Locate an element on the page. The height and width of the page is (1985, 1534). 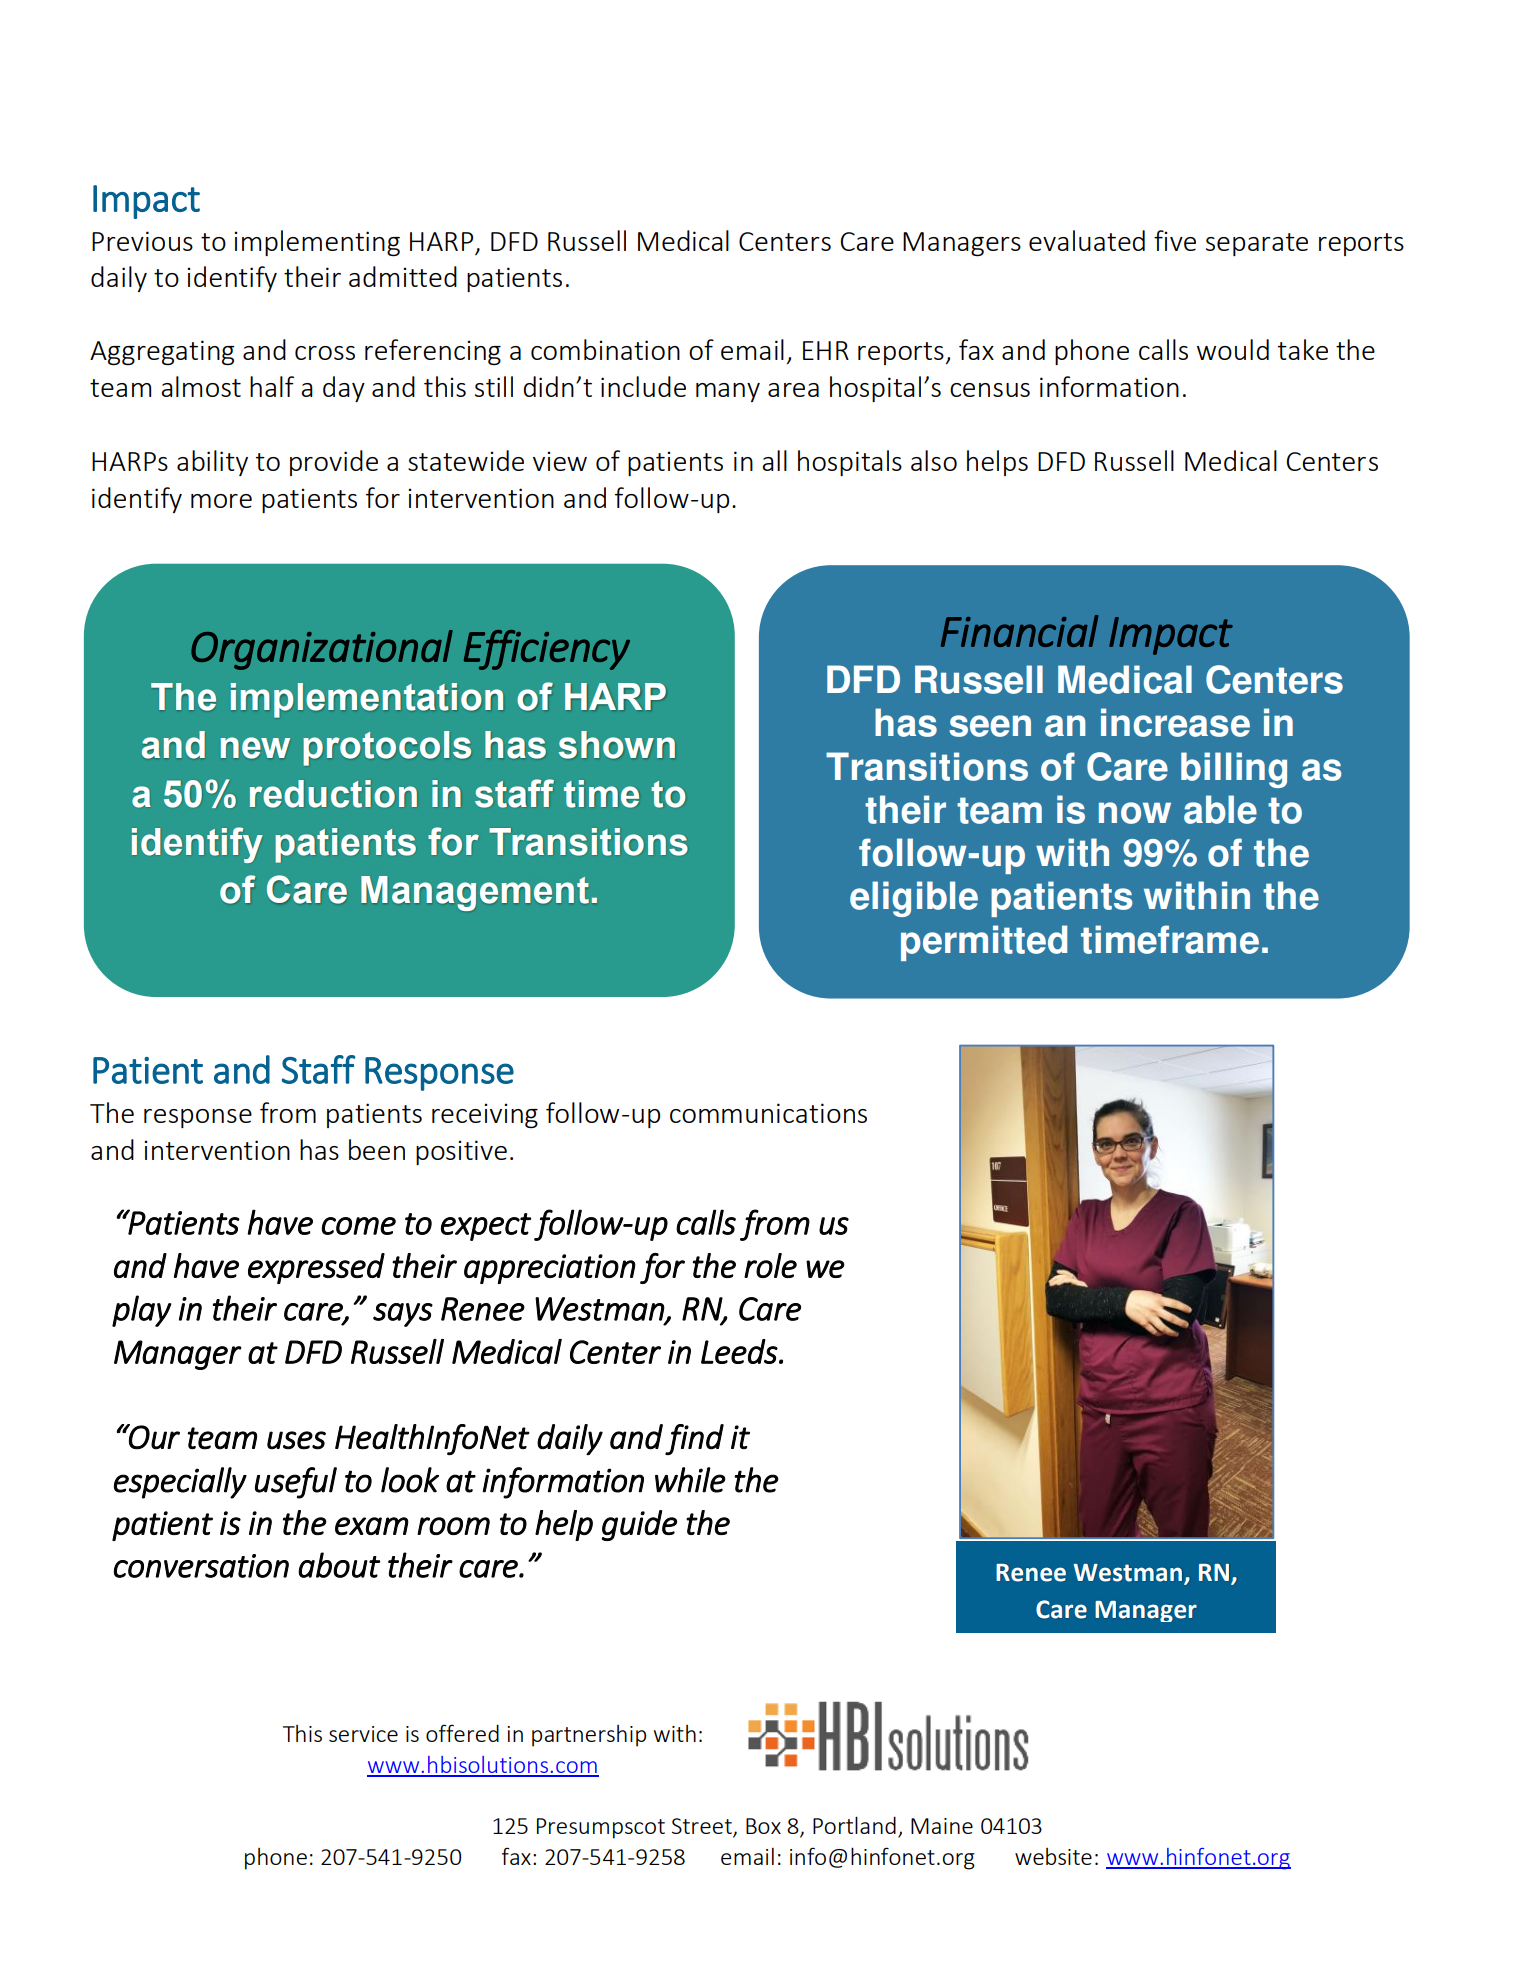
shown is located at coordinates (617, 745).
